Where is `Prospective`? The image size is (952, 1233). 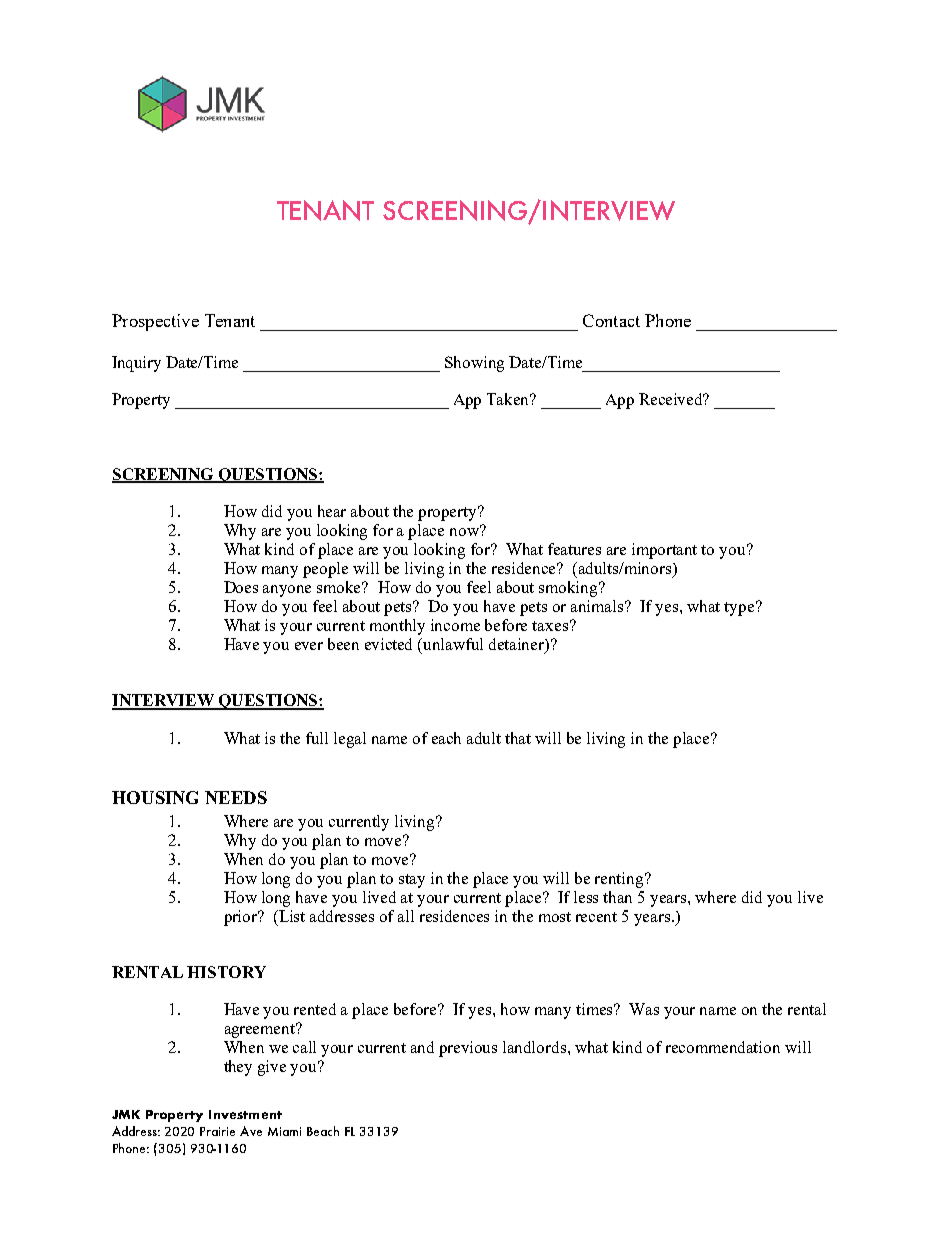
Prospective is located at coordinates (155, 322).
